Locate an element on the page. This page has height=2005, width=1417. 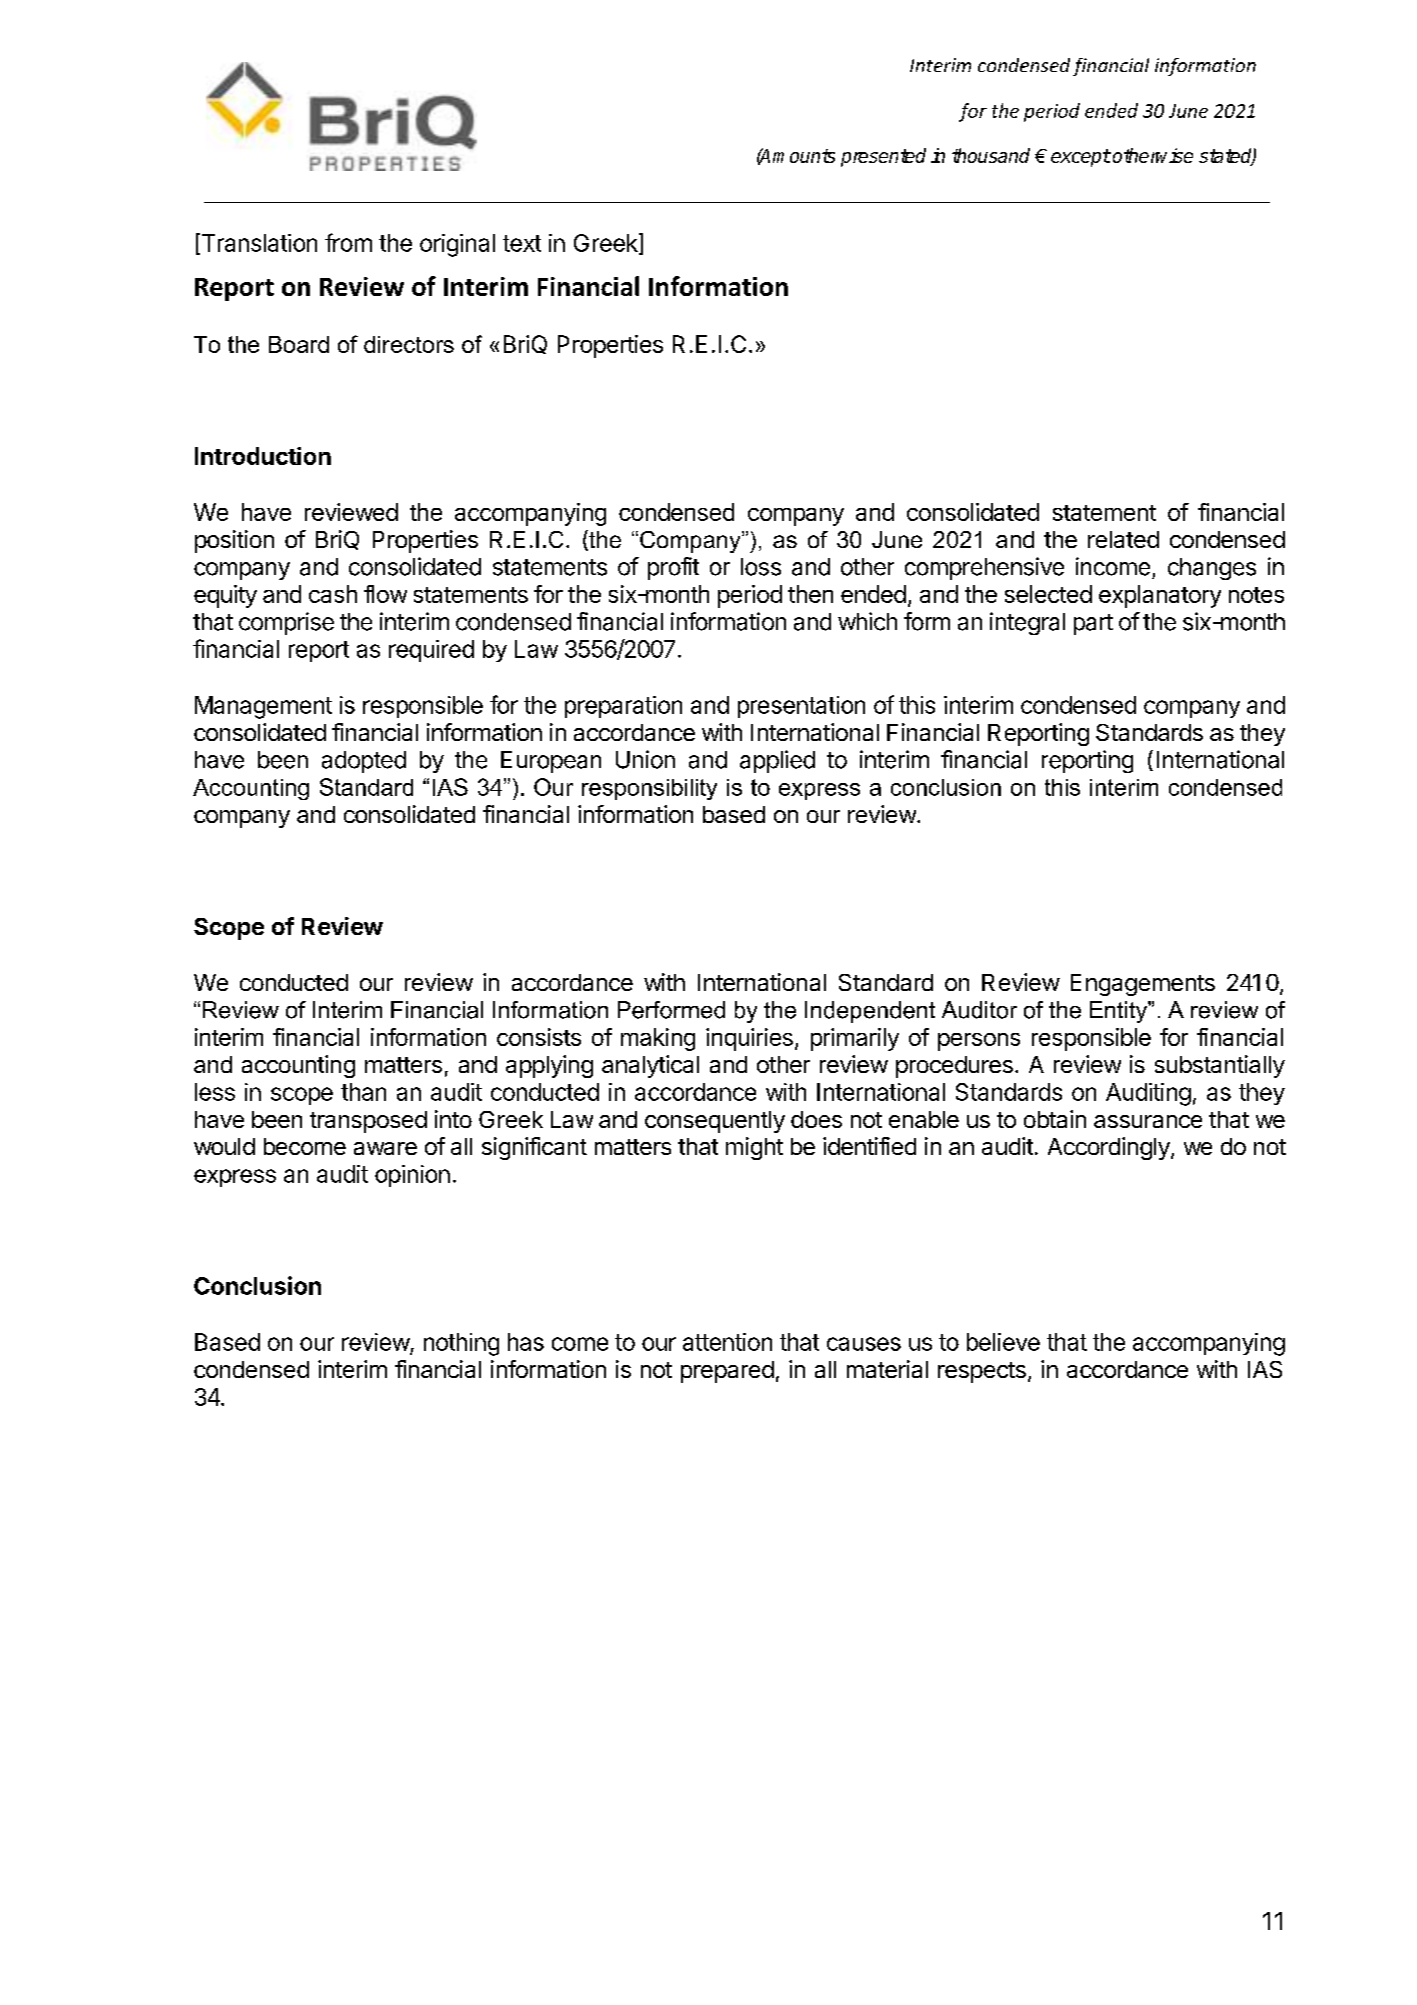
nothing is located at coordinates (461, 1344).
